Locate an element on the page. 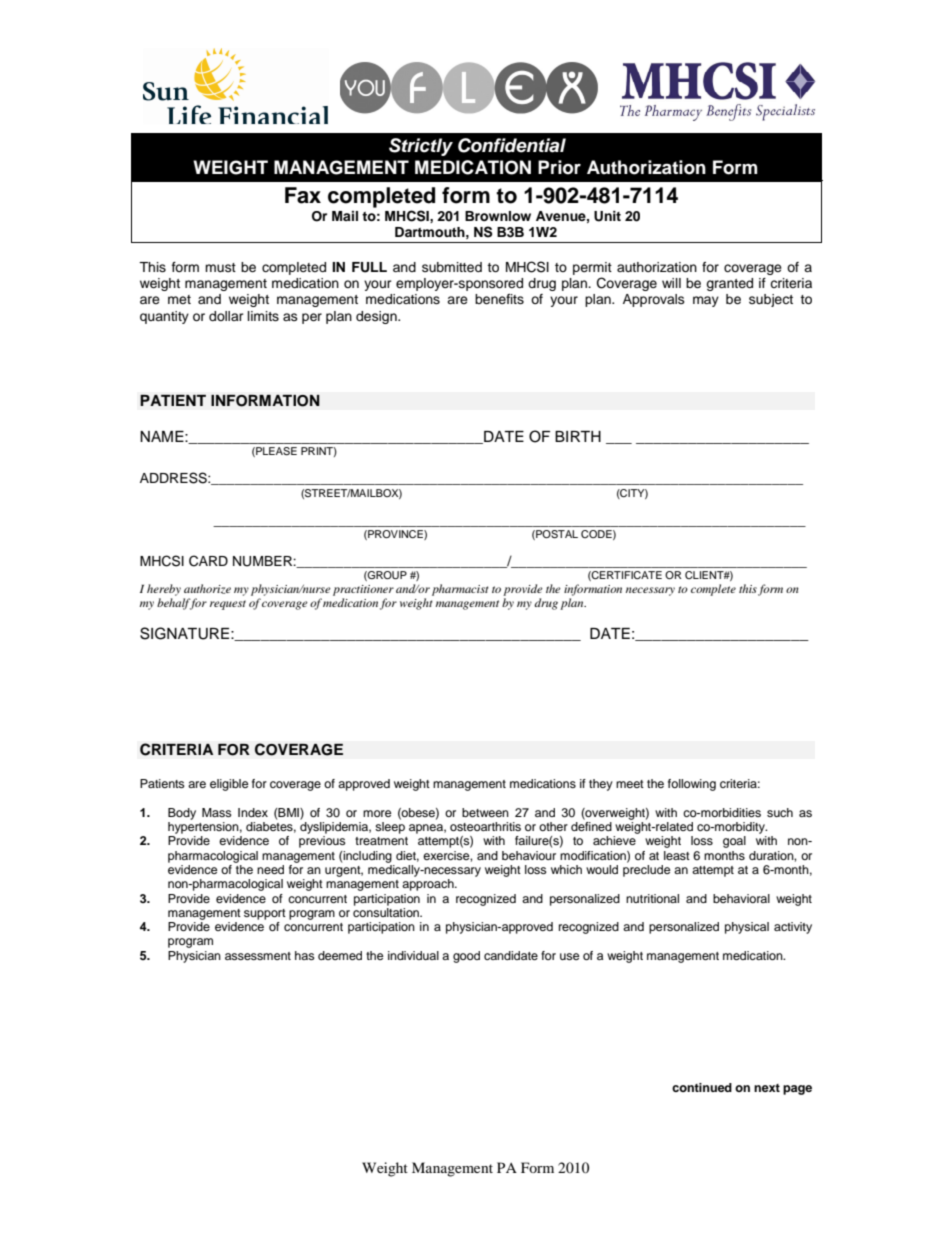 Image resolution: width=952 pixels, height=1233 pixels. assessment is located at coordinates (258, 956).
